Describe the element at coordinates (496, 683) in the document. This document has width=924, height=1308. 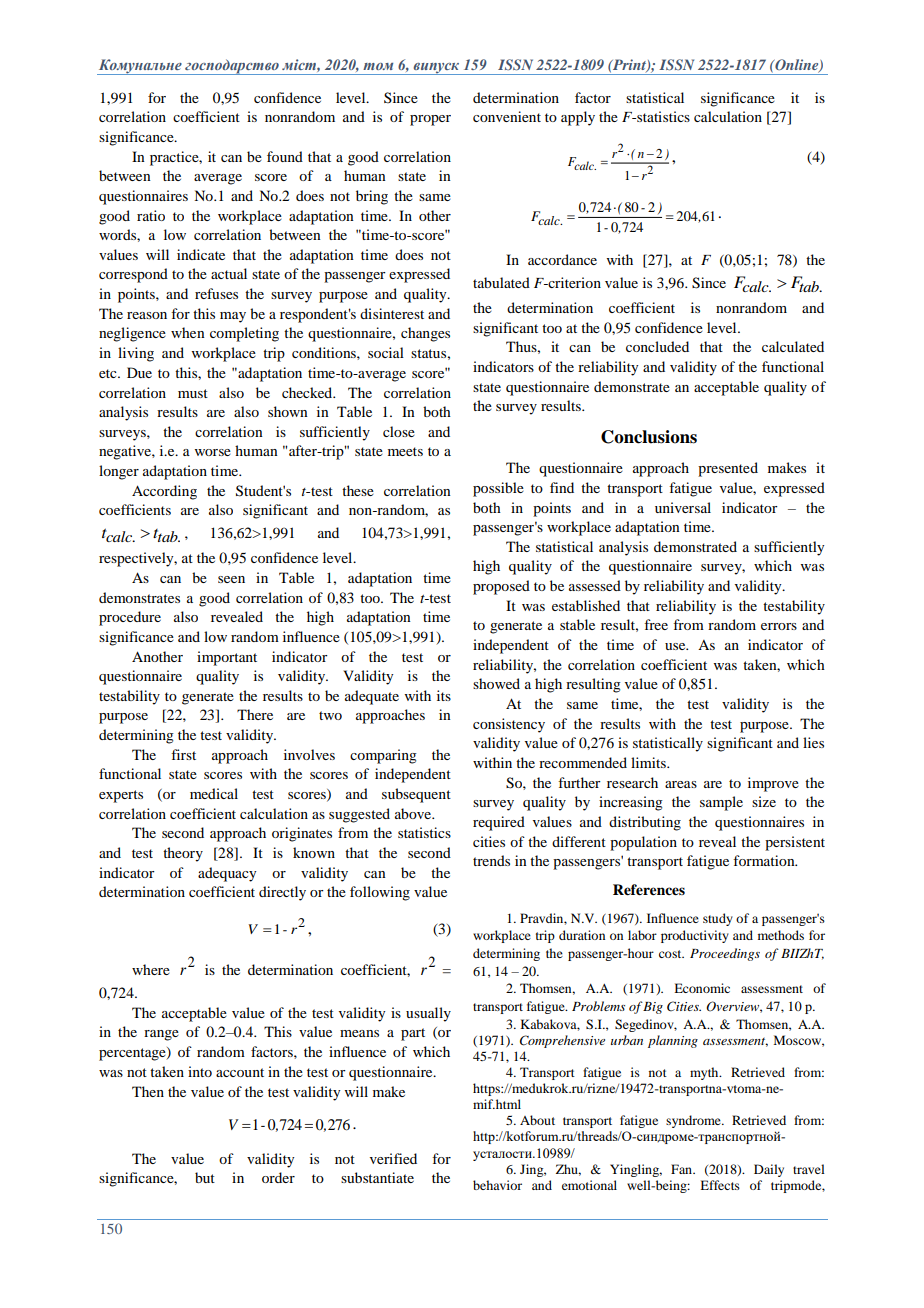
I see `showed` at that location.
